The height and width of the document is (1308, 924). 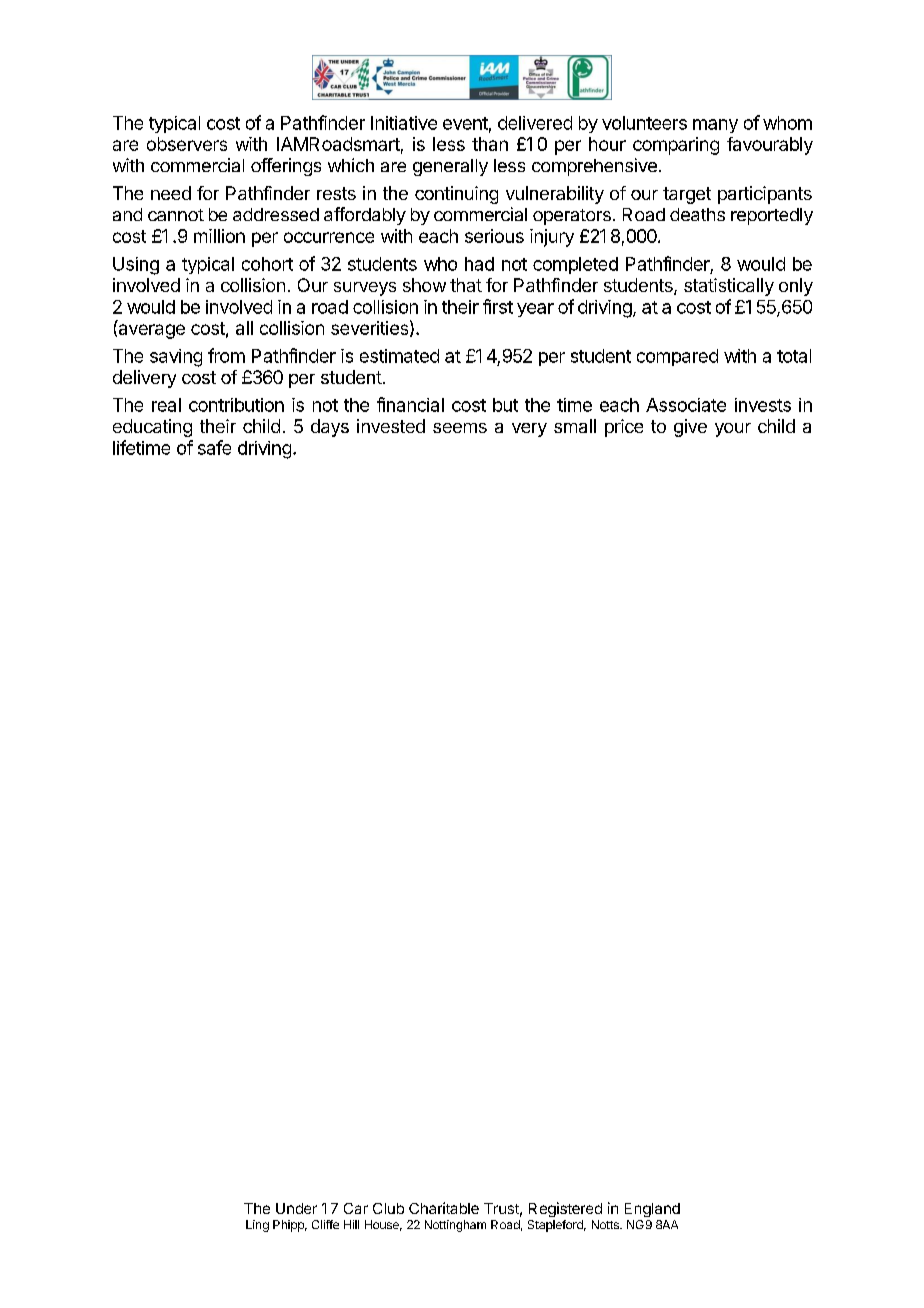 I want to click on many, so click(x=715, y=126).
